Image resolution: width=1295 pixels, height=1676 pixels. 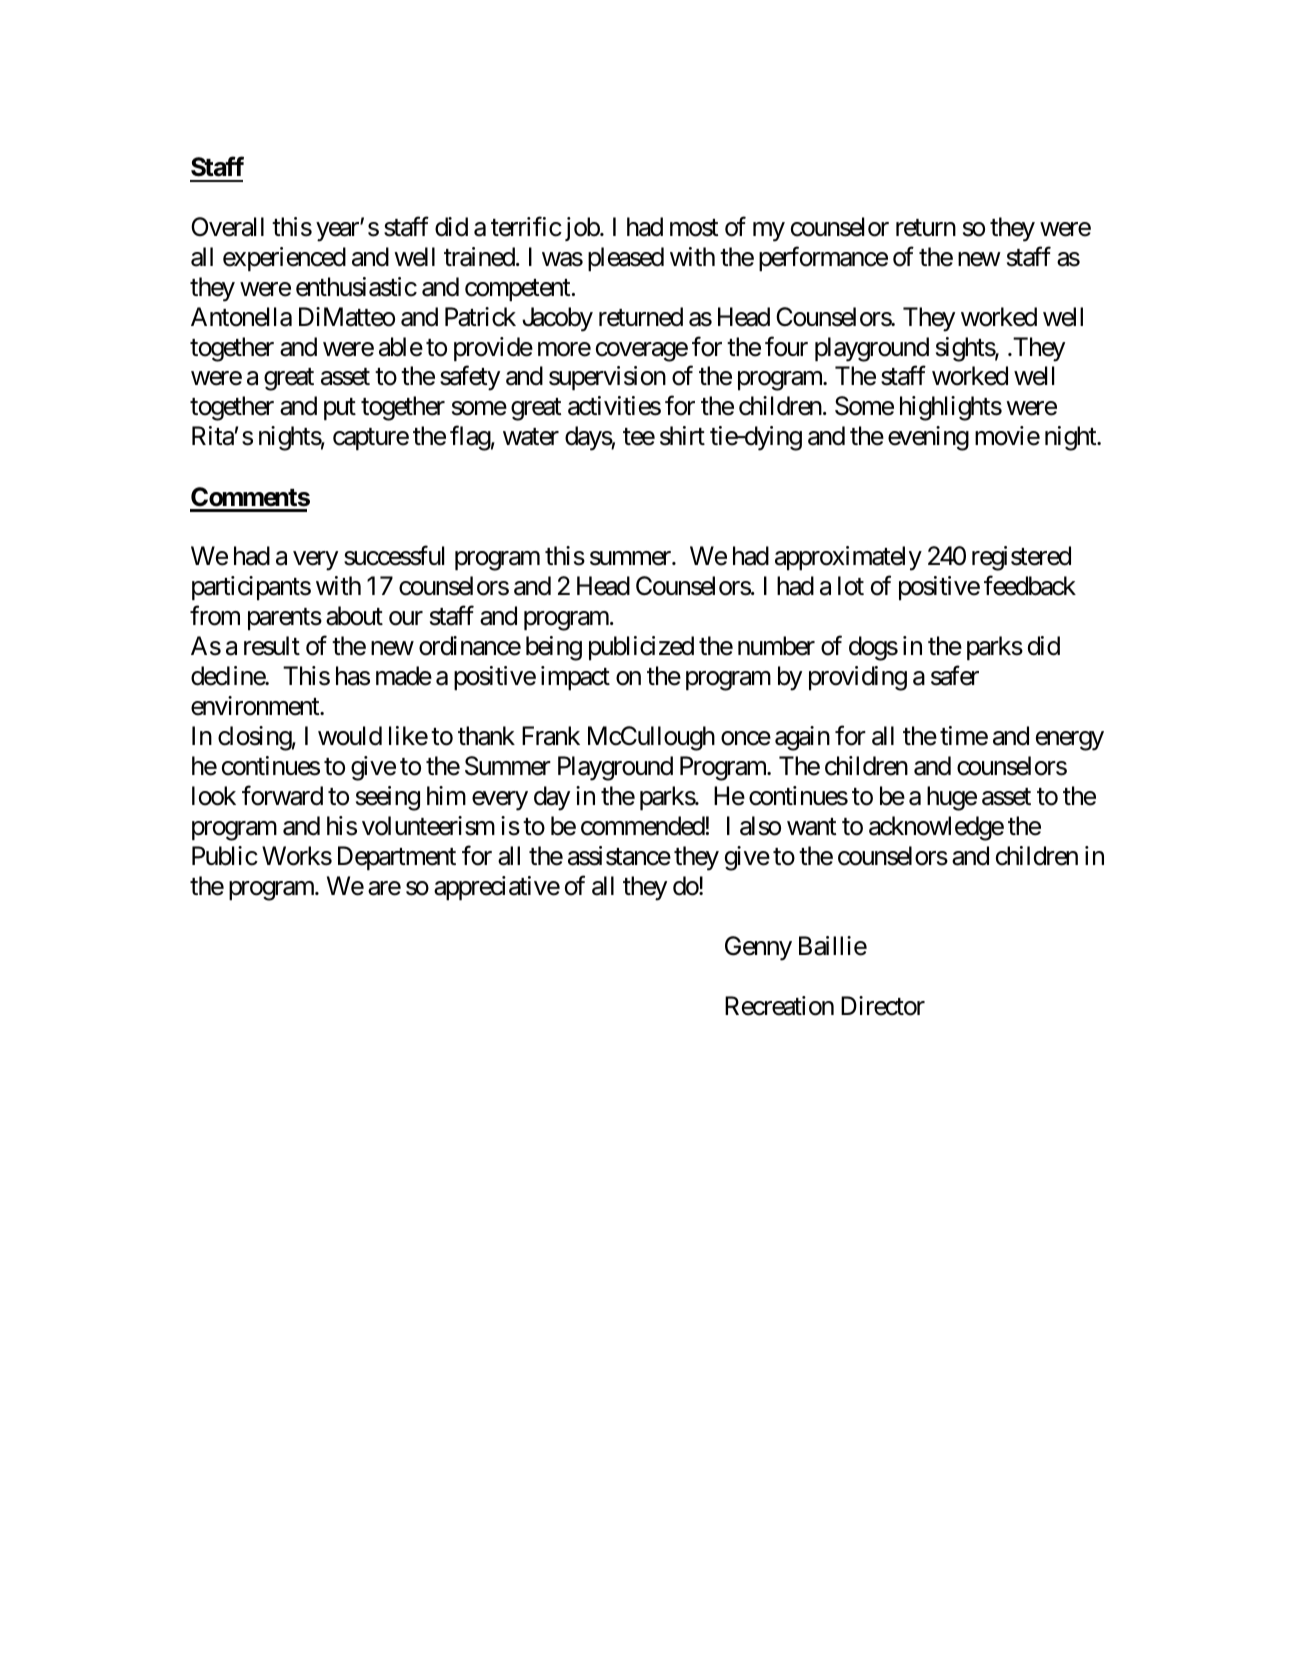 I want to click on being, so click(x=554, y=648).
